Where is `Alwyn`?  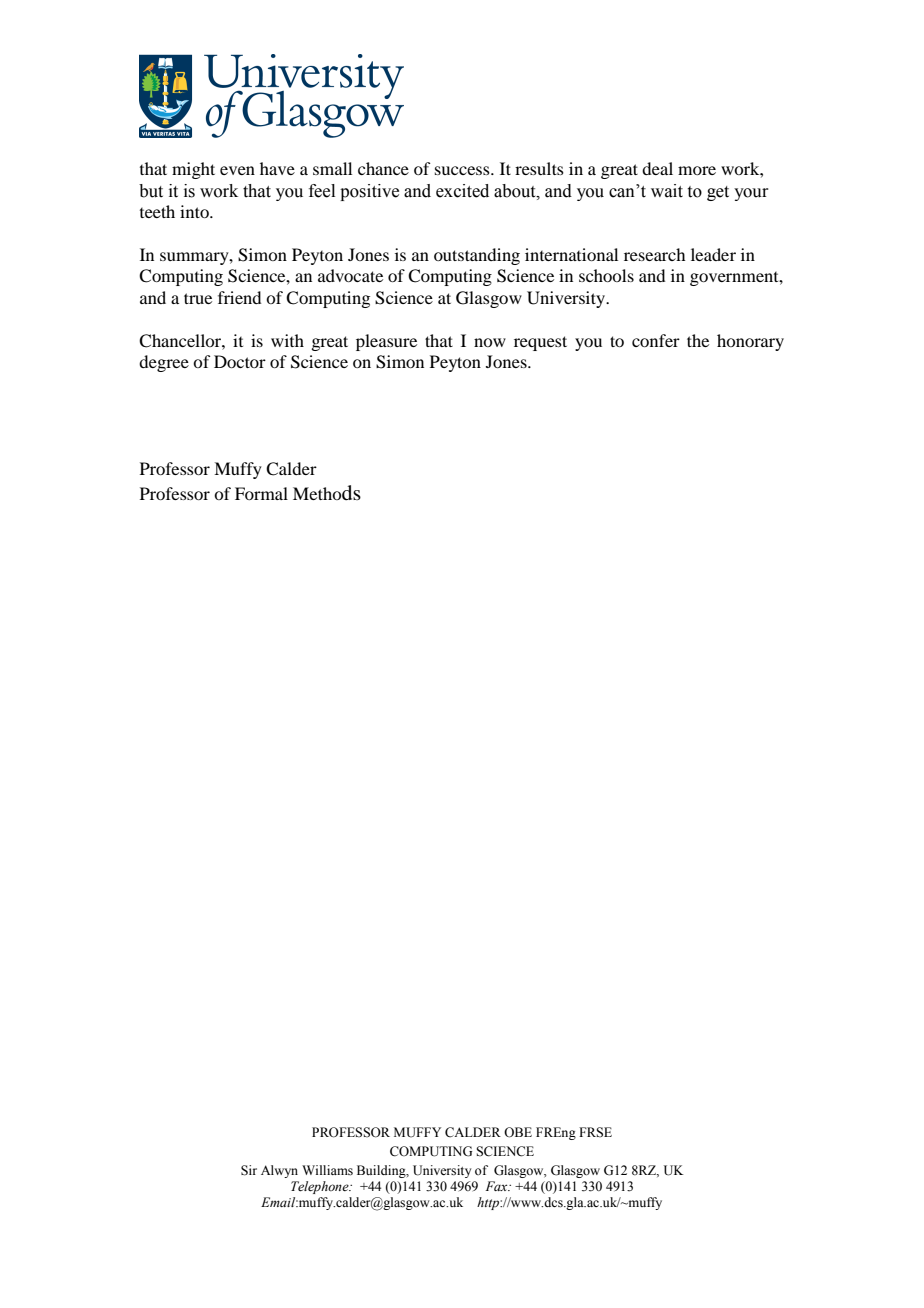
Alwyn is located at coordinates (279, 1171).
